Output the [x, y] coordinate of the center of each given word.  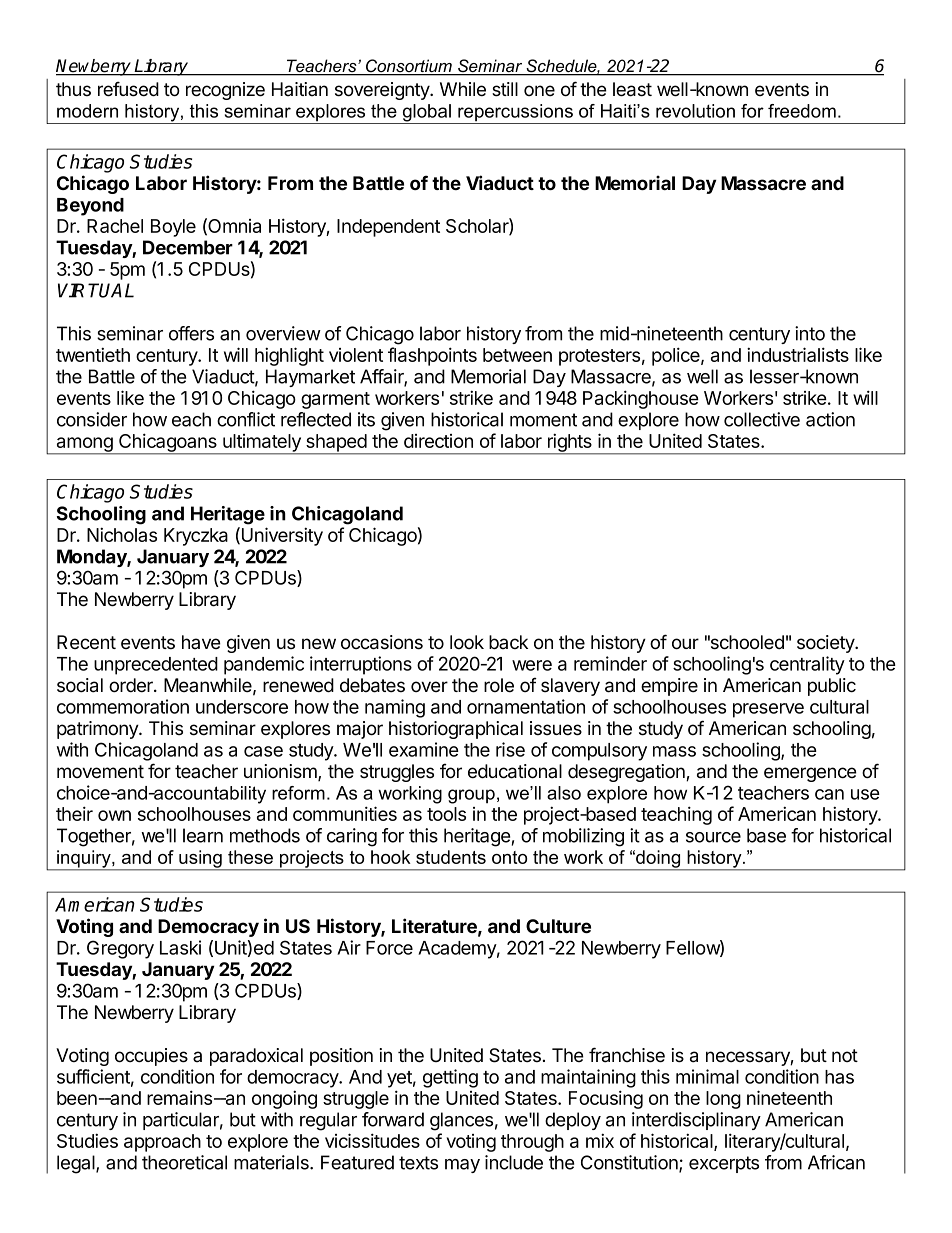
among [84, 445]
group [471, 796]
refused [128, 89]
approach [162, 1143]
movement [100, 772]
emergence [810, 774]
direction [438, 441]
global [426, 114]
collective [762, 419]
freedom [802, 111]
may [462, 1166]
